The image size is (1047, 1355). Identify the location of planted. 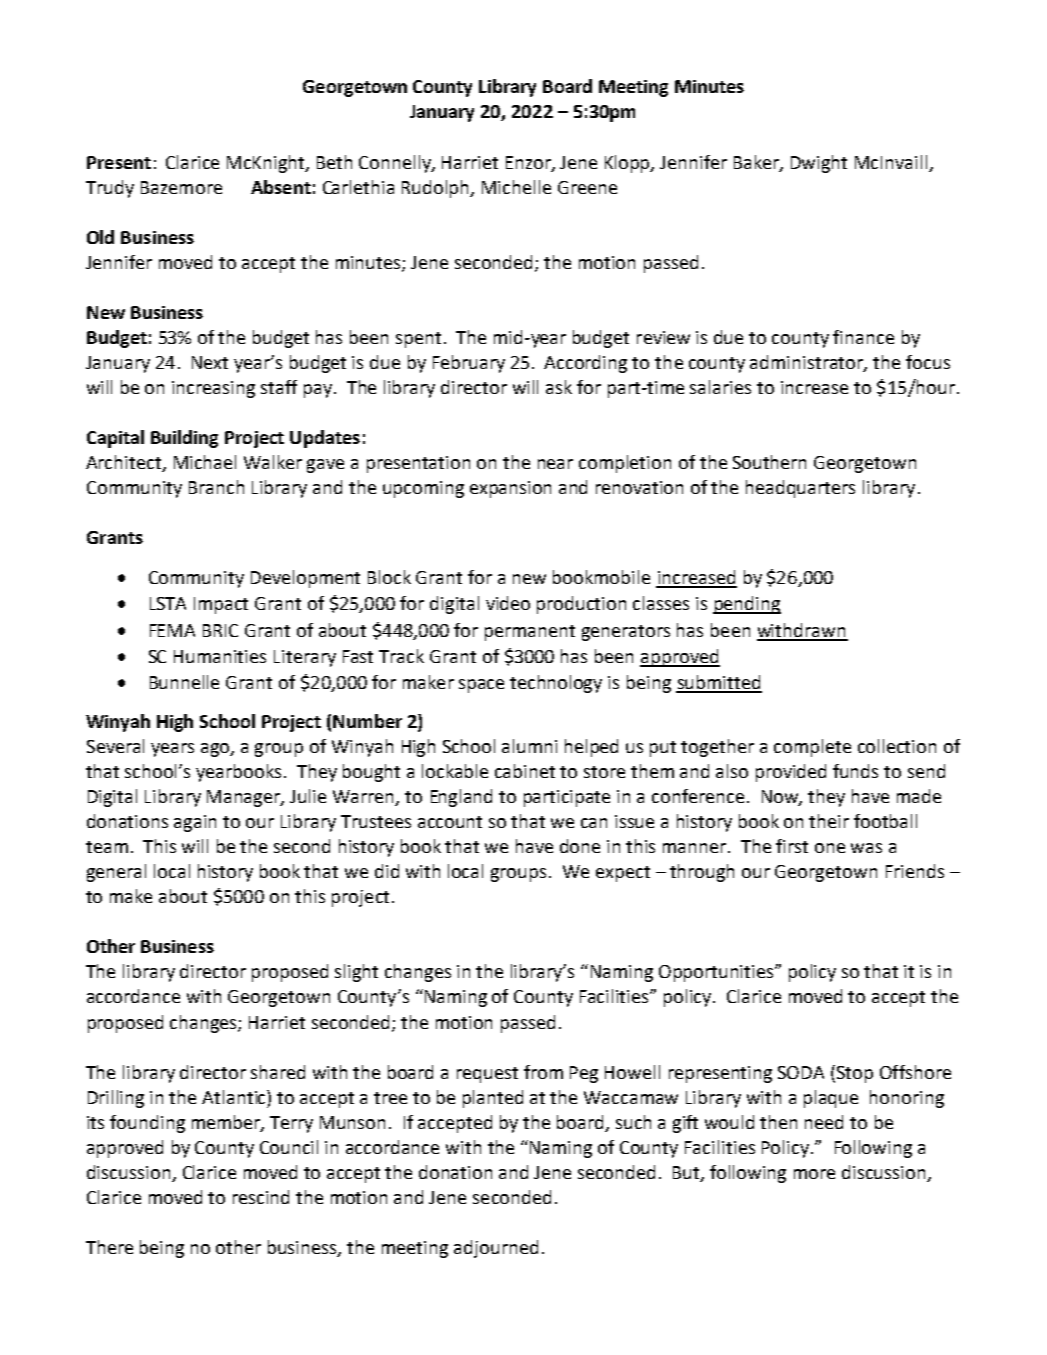
(493, 1099).
